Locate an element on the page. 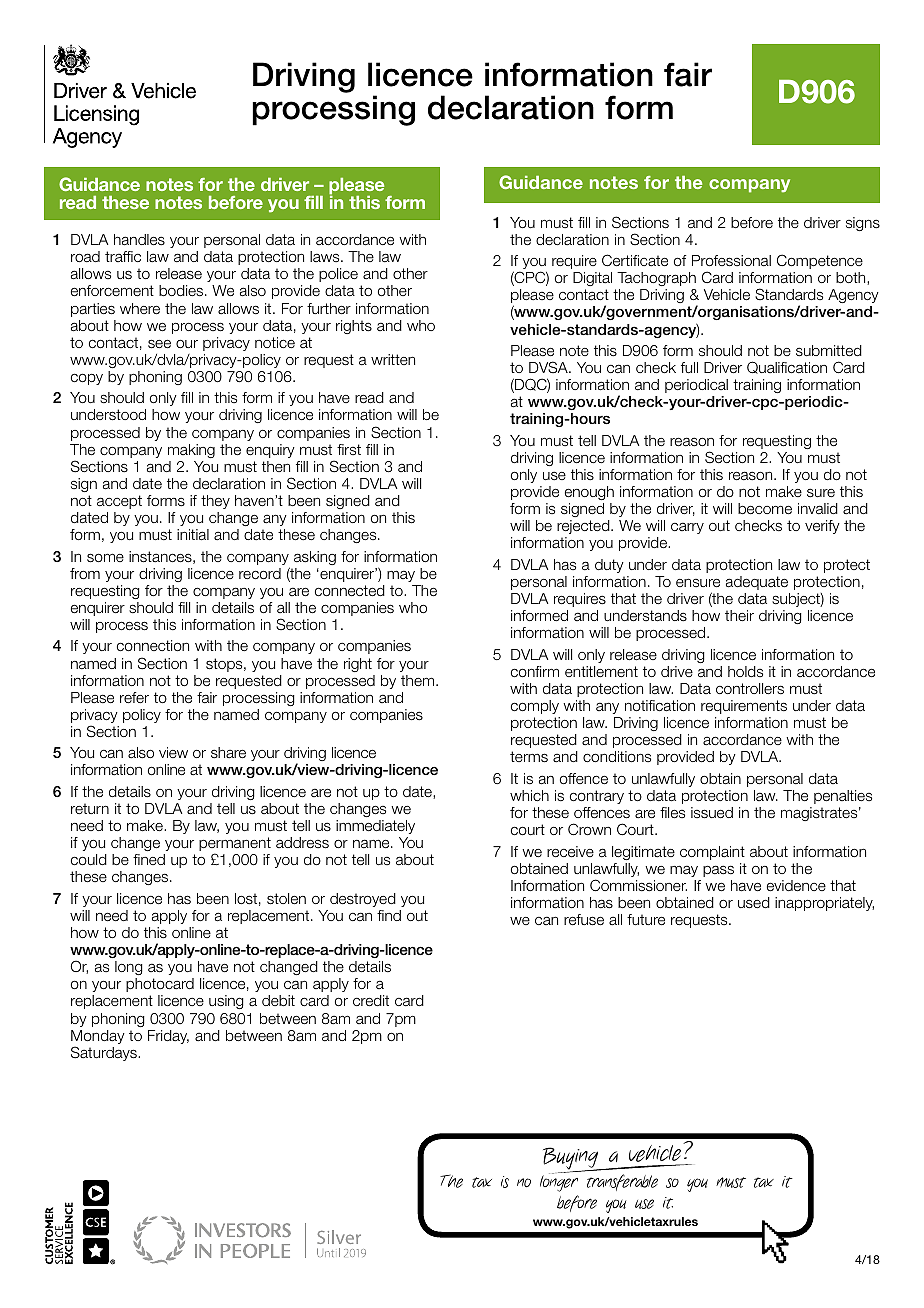  future is located at coordinates (646, 919).
